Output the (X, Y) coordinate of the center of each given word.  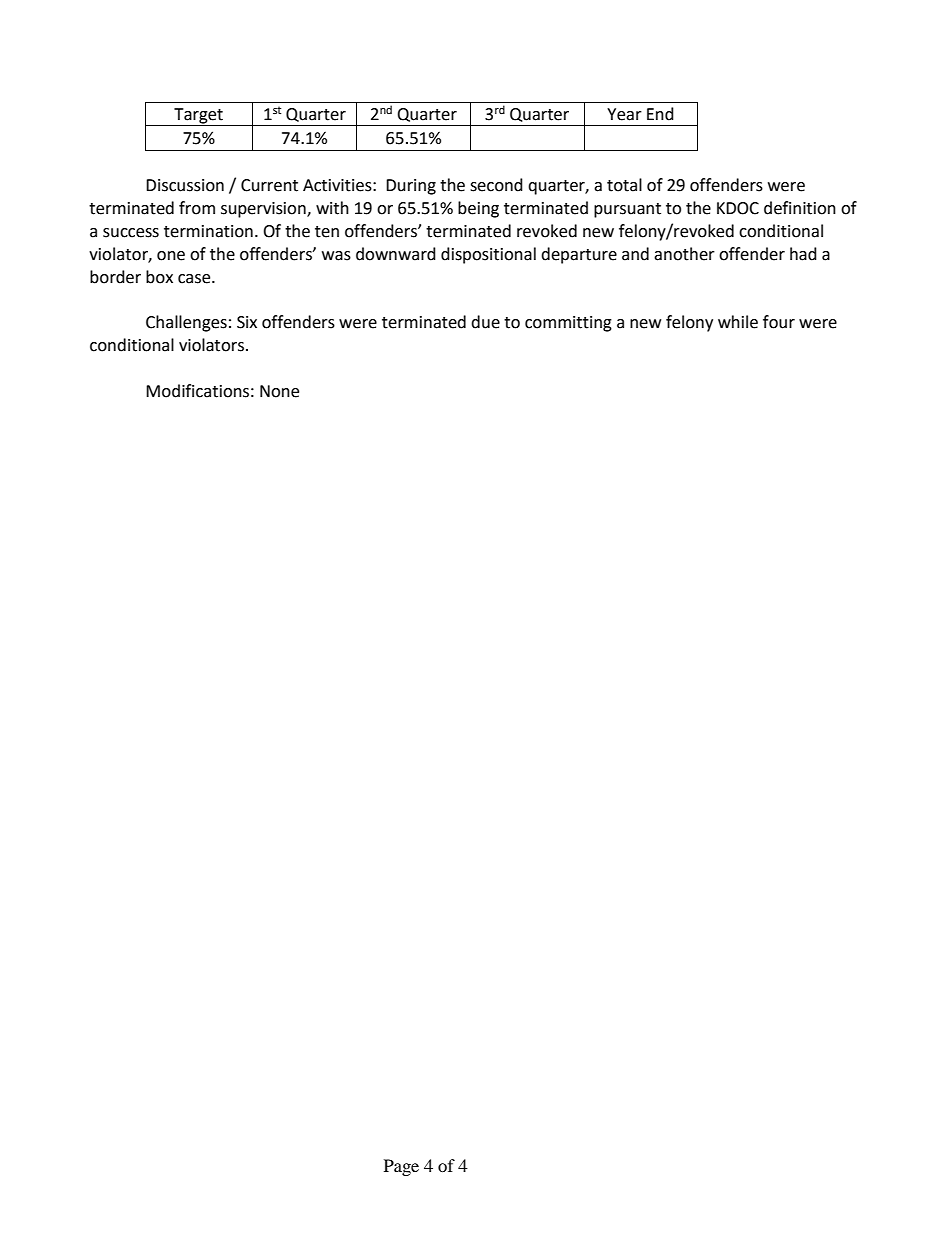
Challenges (186, 323)
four (779, 322)
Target (198, 117)
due (485, 322)
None (279, 391)
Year (624, 114)
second (496, 185)
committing (568, 324)
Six (247, 322)
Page (401, 1167)
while (738, 322)
